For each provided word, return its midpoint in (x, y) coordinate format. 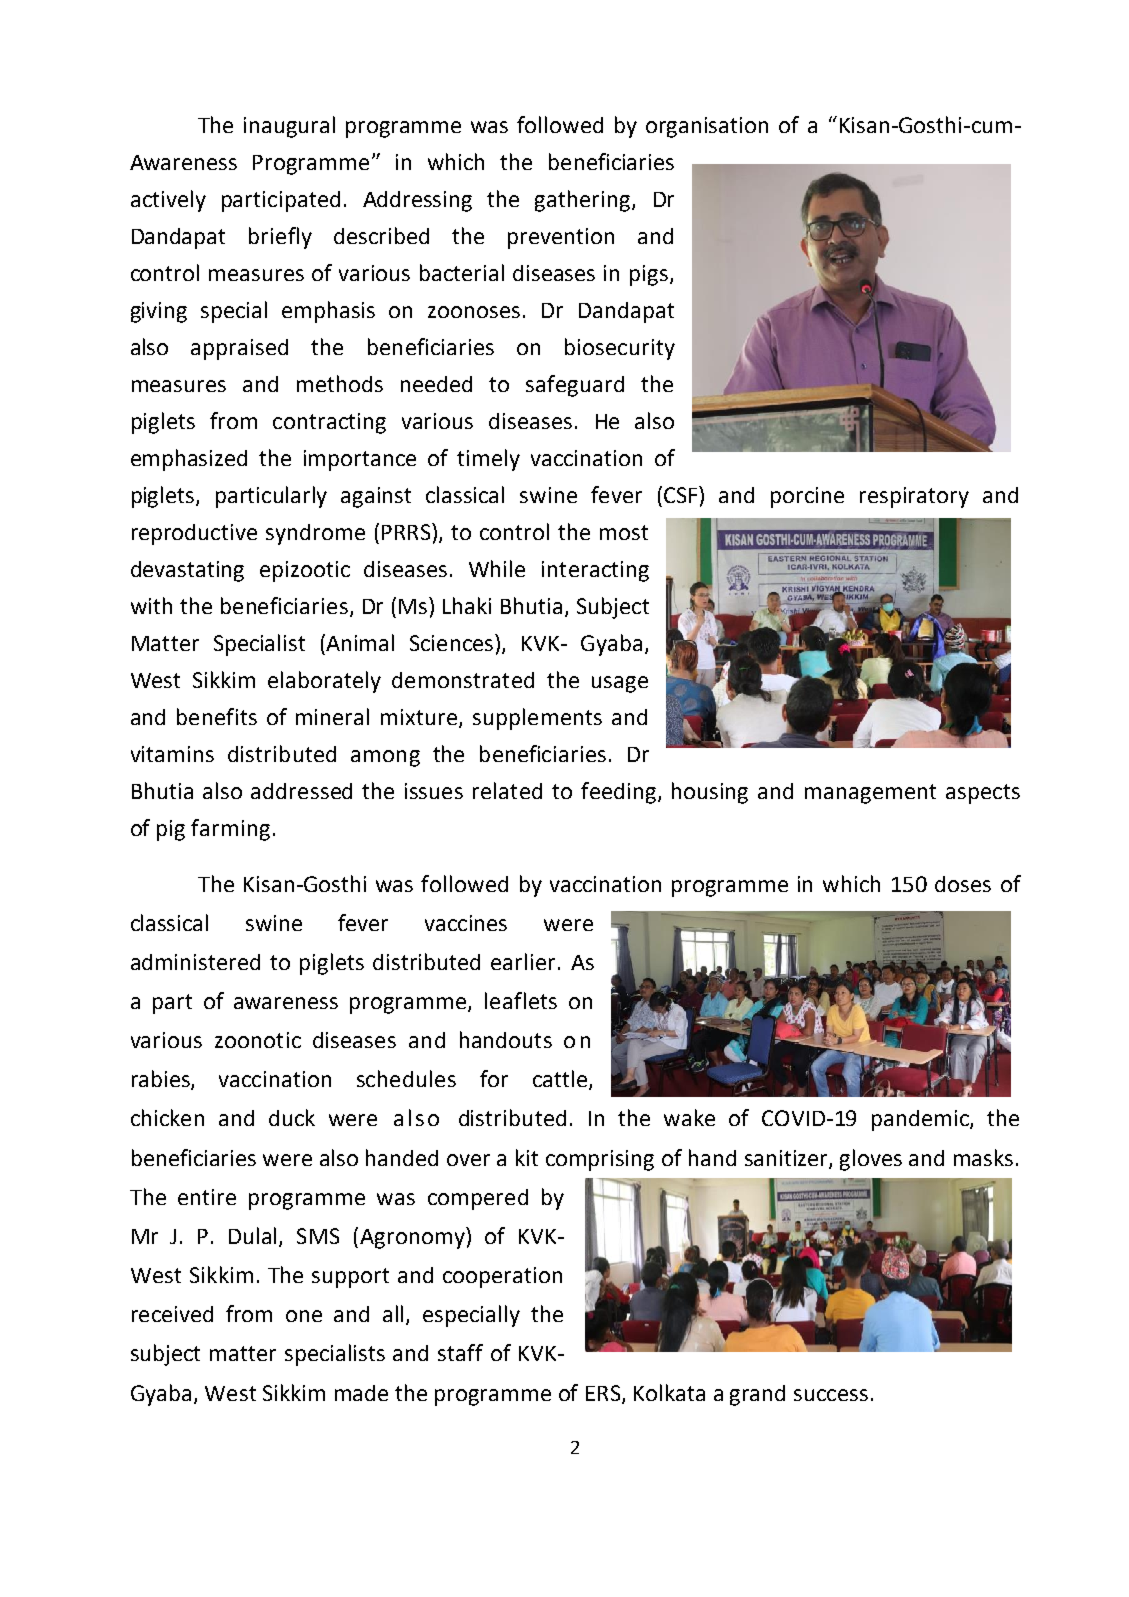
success (831, 1395)
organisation (707, 127)
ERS (604, 1394)
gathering (584, 201)
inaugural (289, 127)
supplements (537, 719)
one (304, 1316)
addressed (301, 791)
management (870, 794)
